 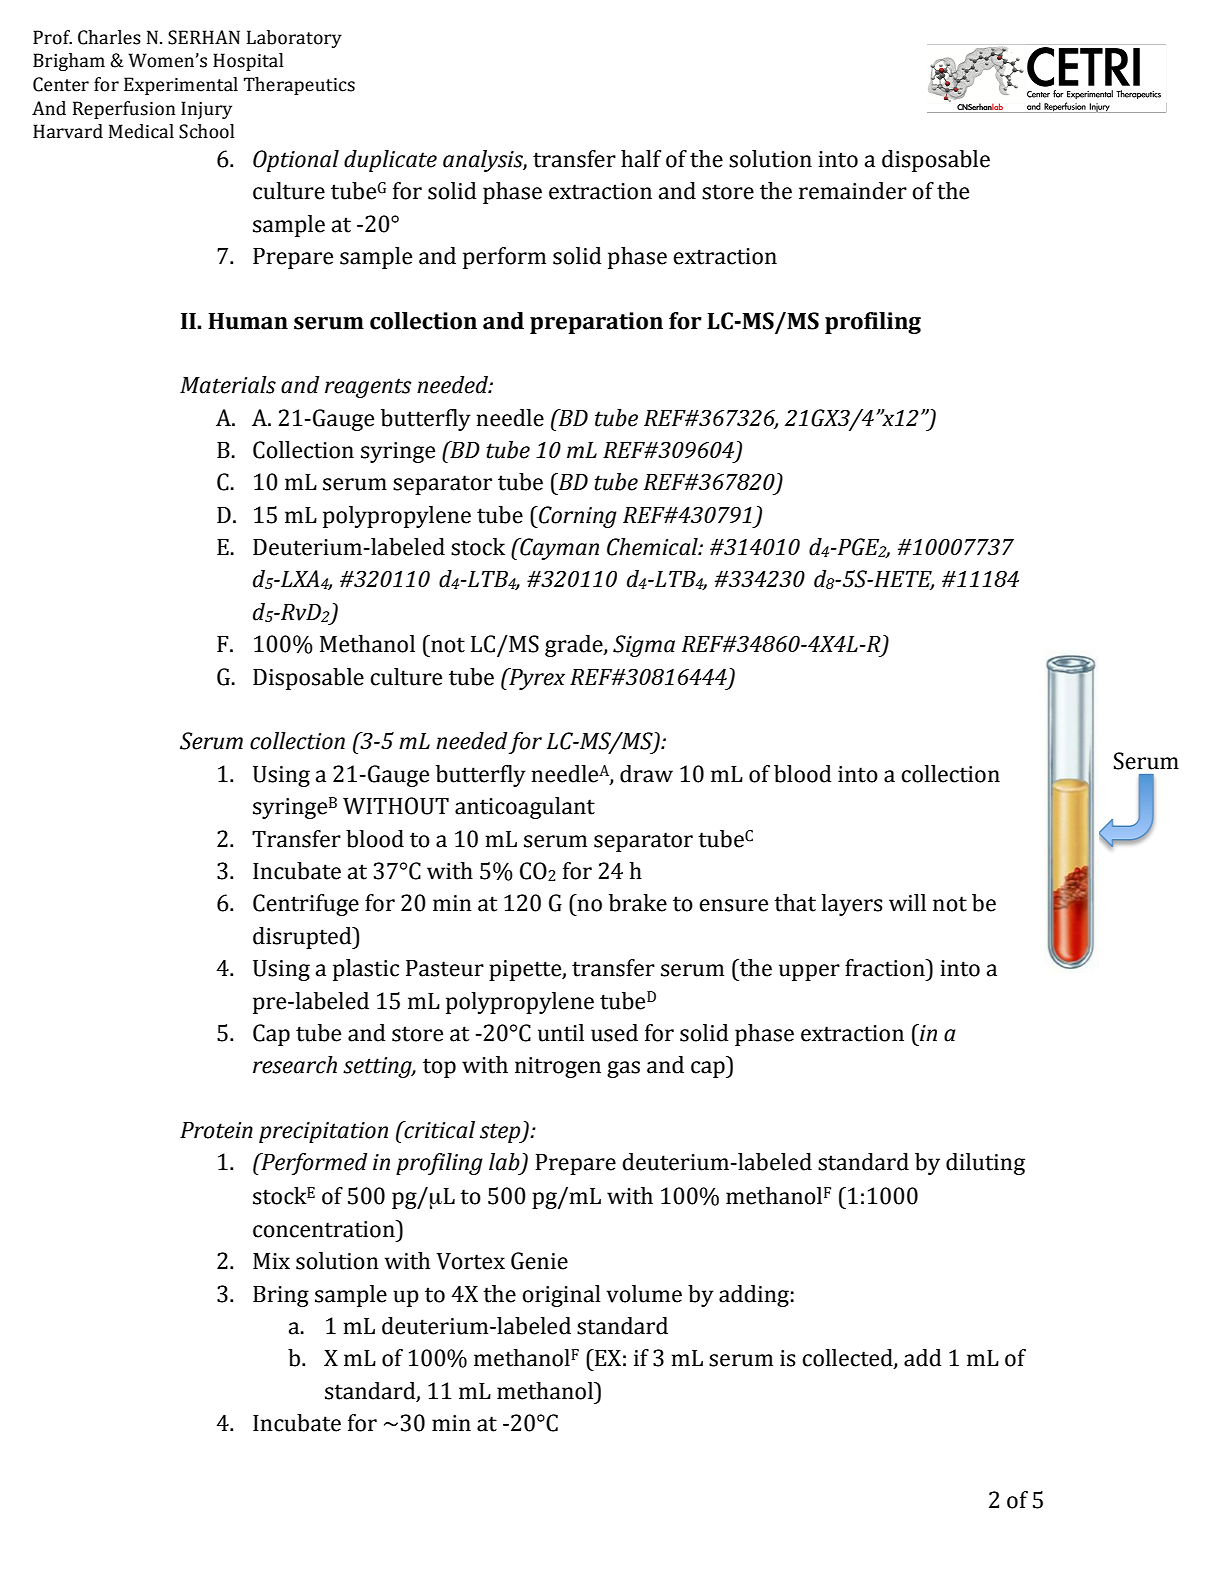 I want to click on Experimental, so click(x=181, y=86).
